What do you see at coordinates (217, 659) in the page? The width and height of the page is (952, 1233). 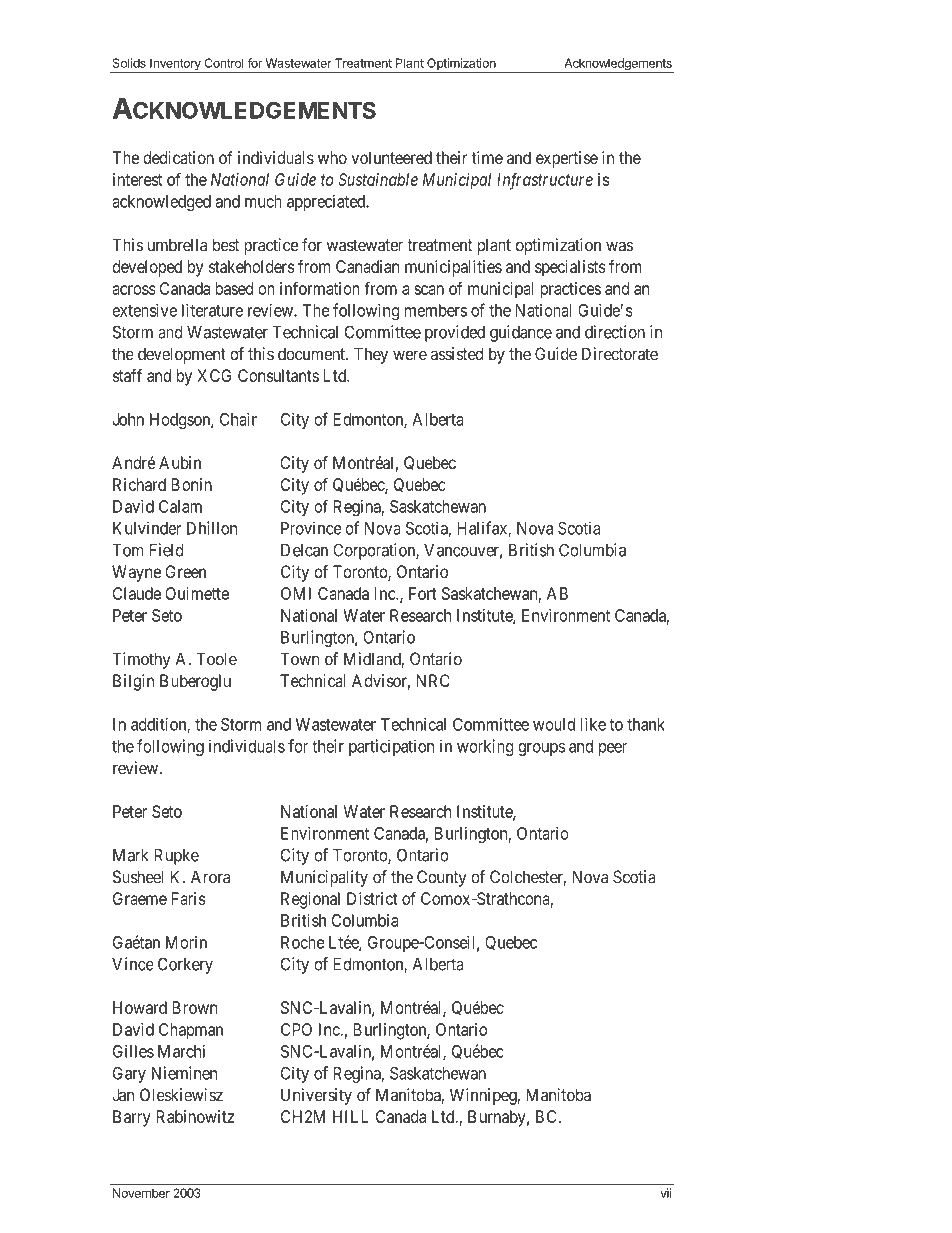 I see `Toole` at bounding box center [217, 659].
